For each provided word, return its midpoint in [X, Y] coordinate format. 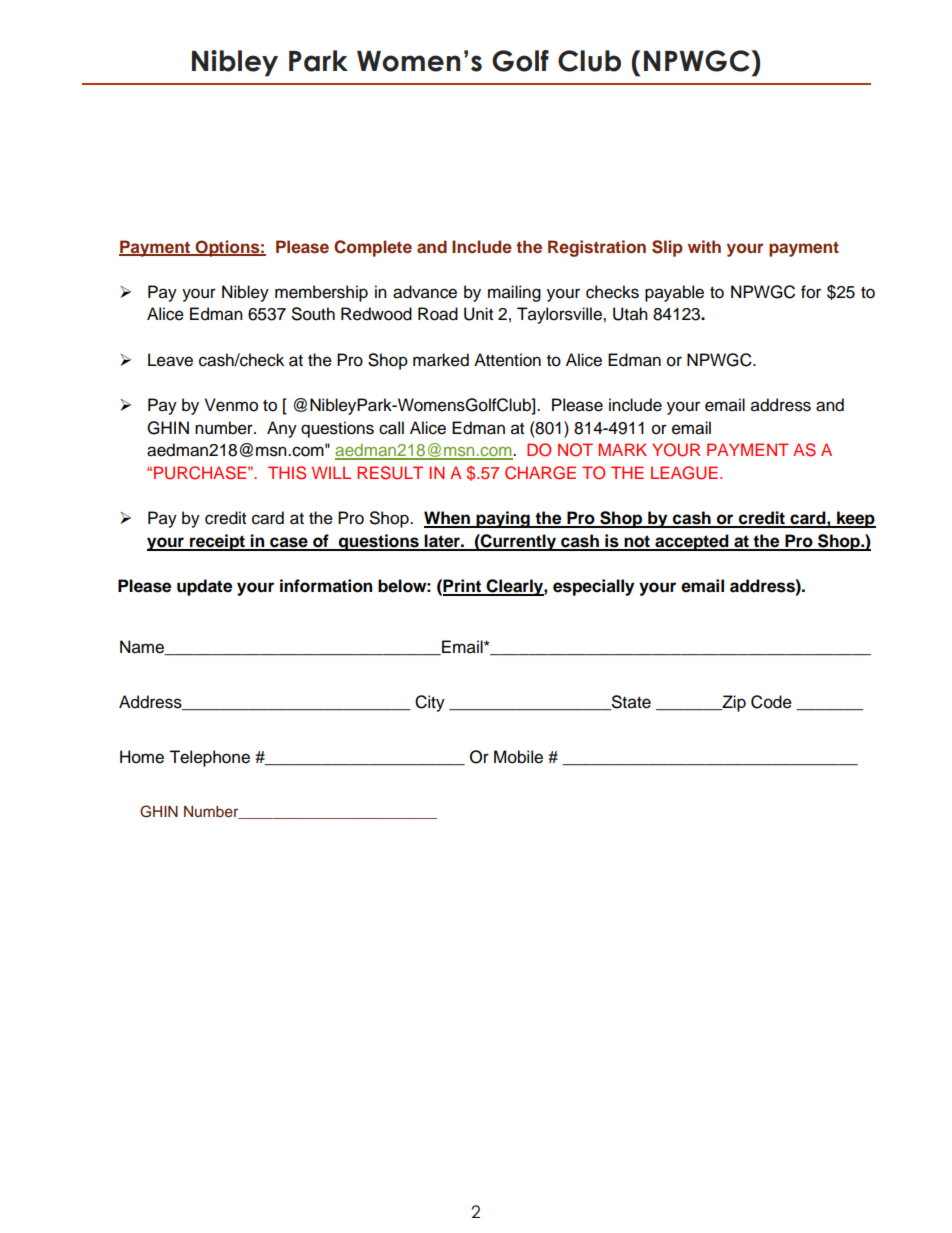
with [704, 246]
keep [855, 519]
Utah [630, 314]
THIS [287, 473]
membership [321, 293]
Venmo [231, 405]
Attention [507, 360]
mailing [514, 293]
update [204, 587]
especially [593, 587]
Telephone [209, 758]
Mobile [518, 757]
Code [771, 702]
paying [503, 519]
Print [463, 587]
